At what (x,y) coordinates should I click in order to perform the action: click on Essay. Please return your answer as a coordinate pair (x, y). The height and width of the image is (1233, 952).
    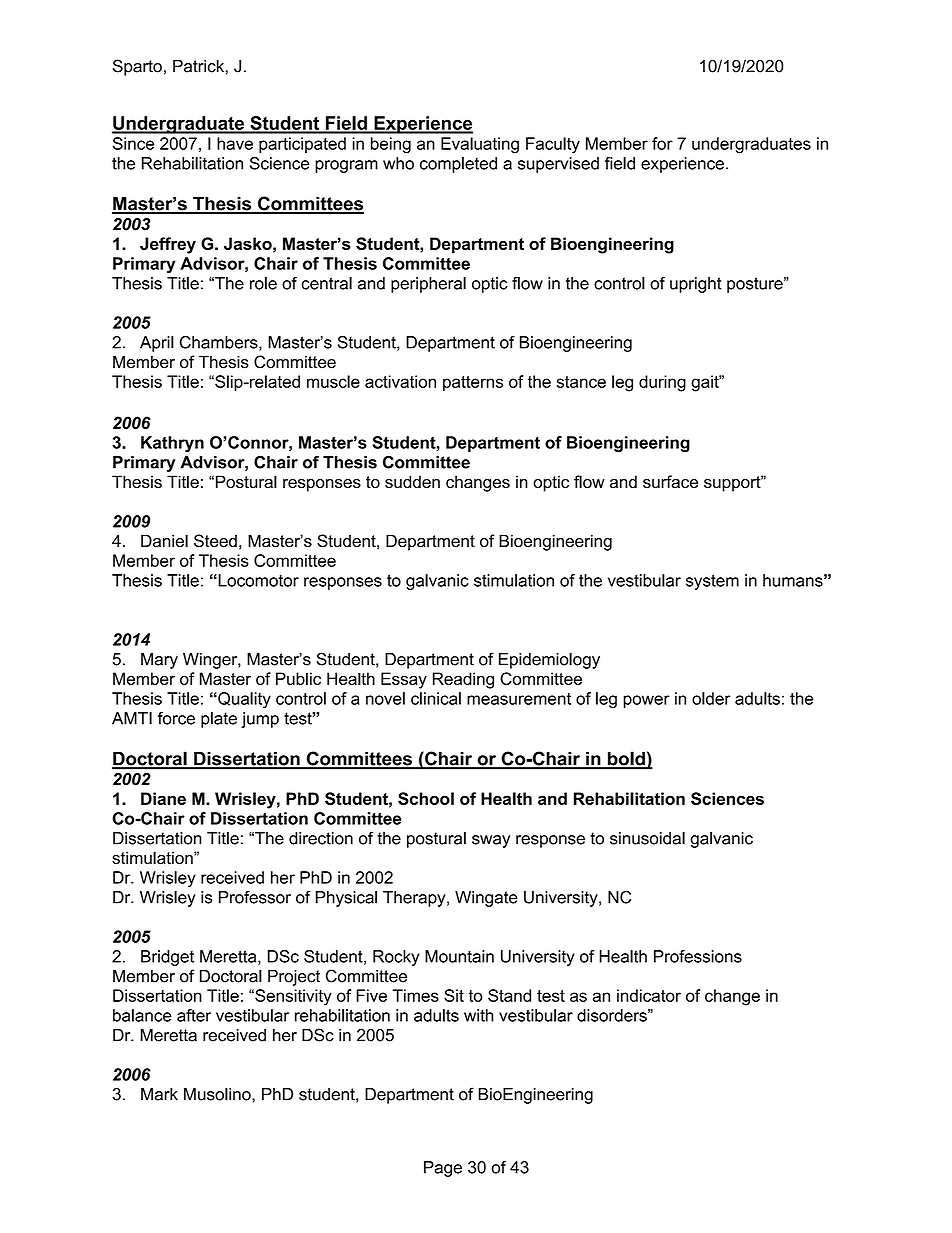
    Looking at the image, I should click on (404, 680).
